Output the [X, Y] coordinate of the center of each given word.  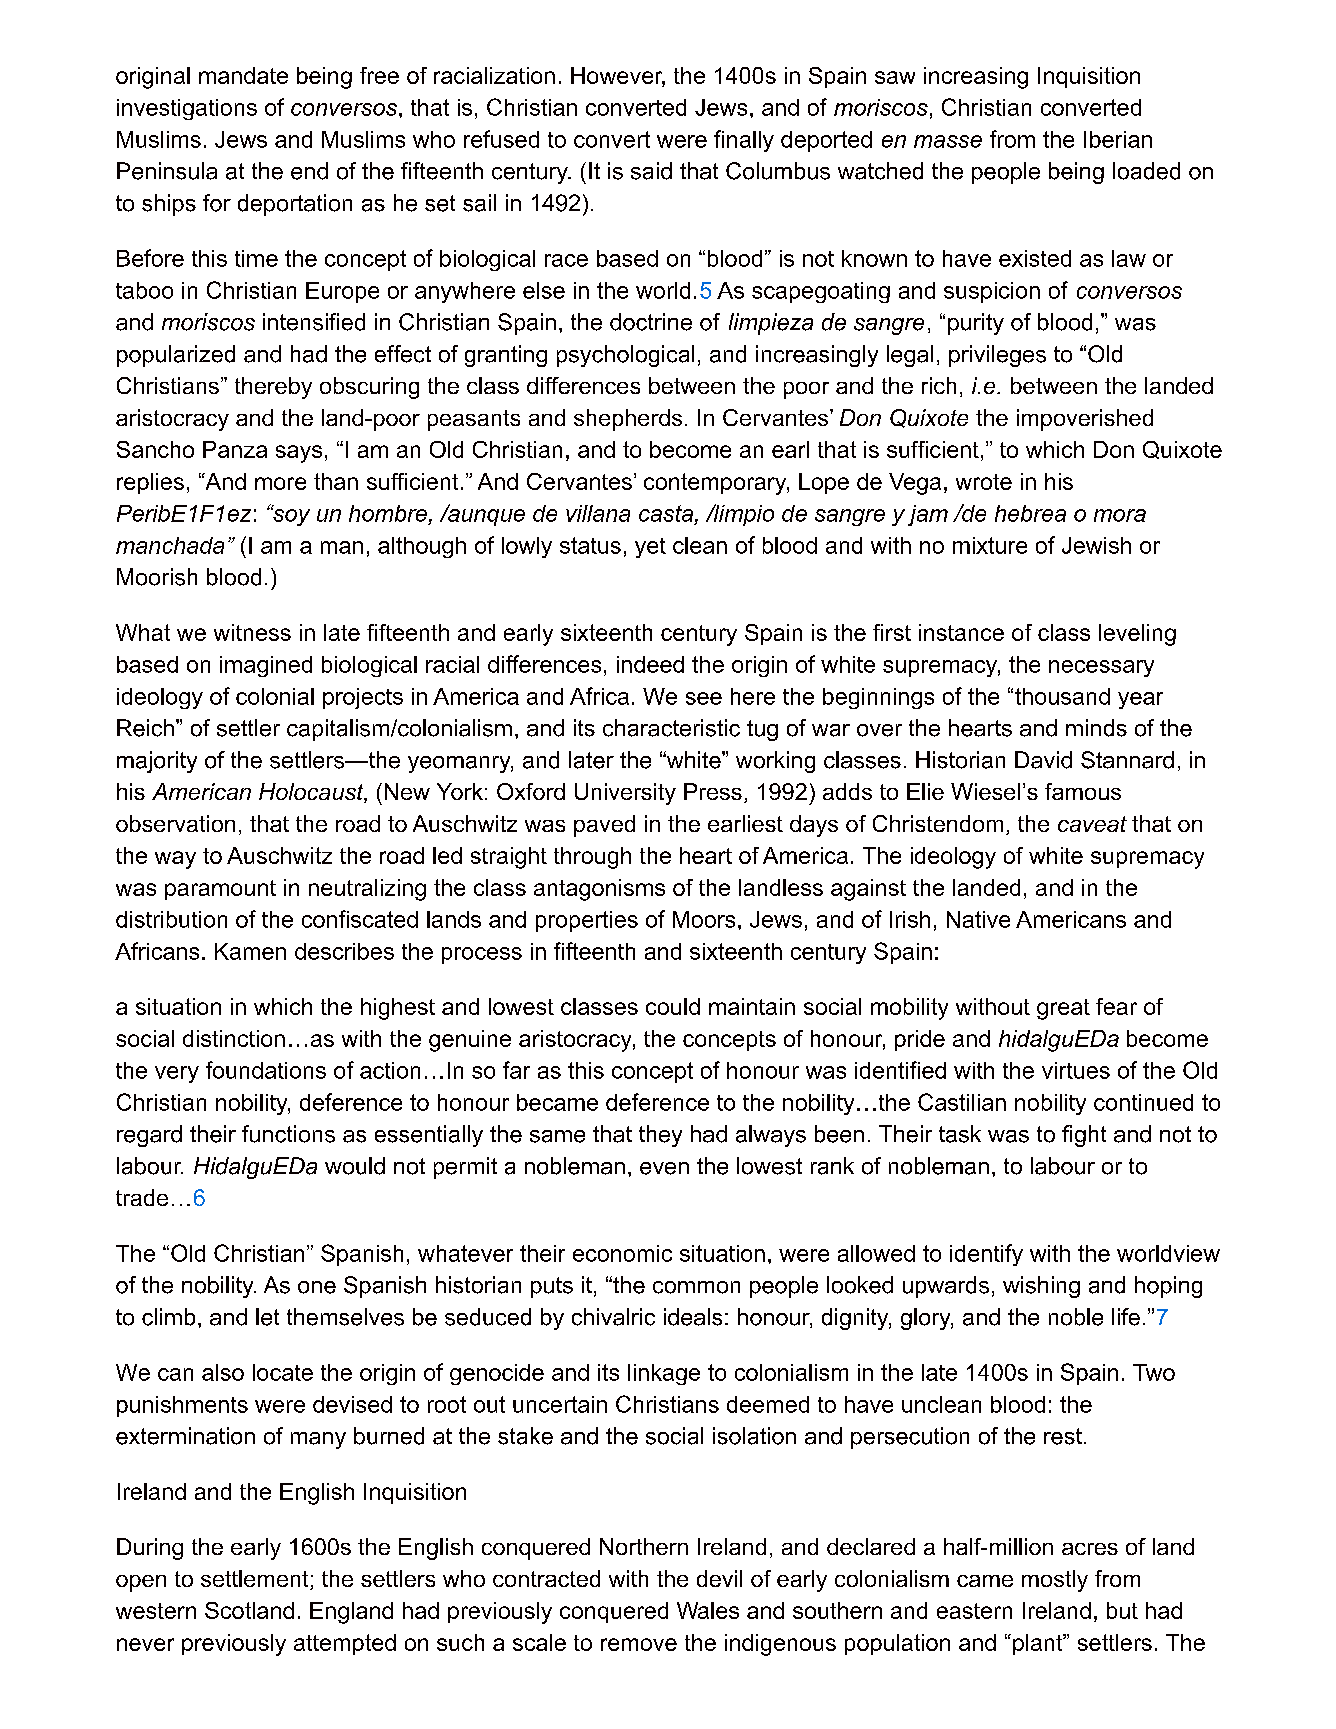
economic [622, 1253]
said [651, 171]
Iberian [1118, 139]
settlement [256, 1580]
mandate [243, 75]
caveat [1092, 824]
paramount [220, 890]
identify [986, 1255]
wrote [984, 482]
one [317, 1287]
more [280, 483]
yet [650, 548]
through [592, 858]
